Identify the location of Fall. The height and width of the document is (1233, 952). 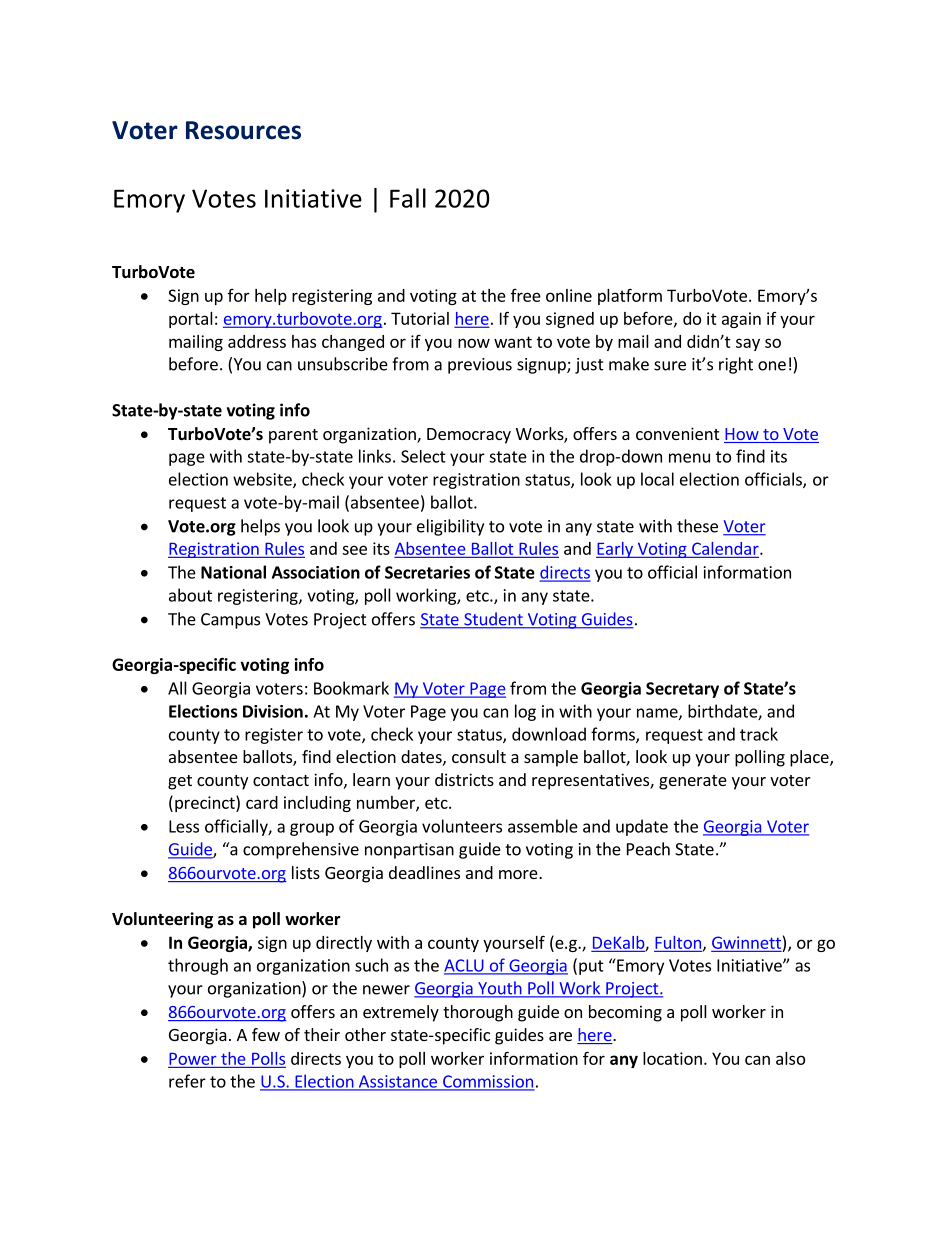
(408, 198).
